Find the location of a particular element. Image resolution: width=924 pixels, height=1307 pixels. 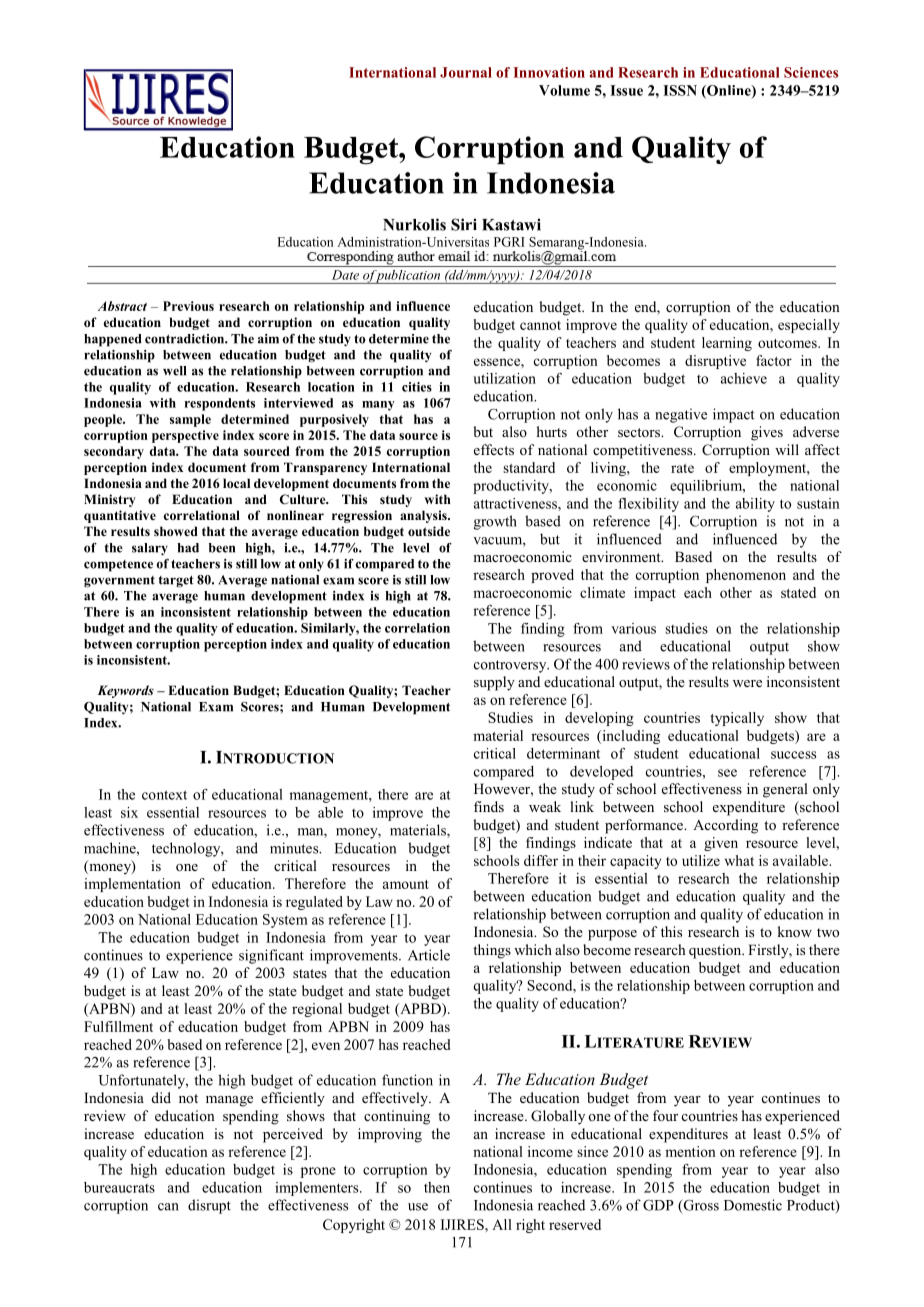

Journal is located at coordinates (466, 72).
